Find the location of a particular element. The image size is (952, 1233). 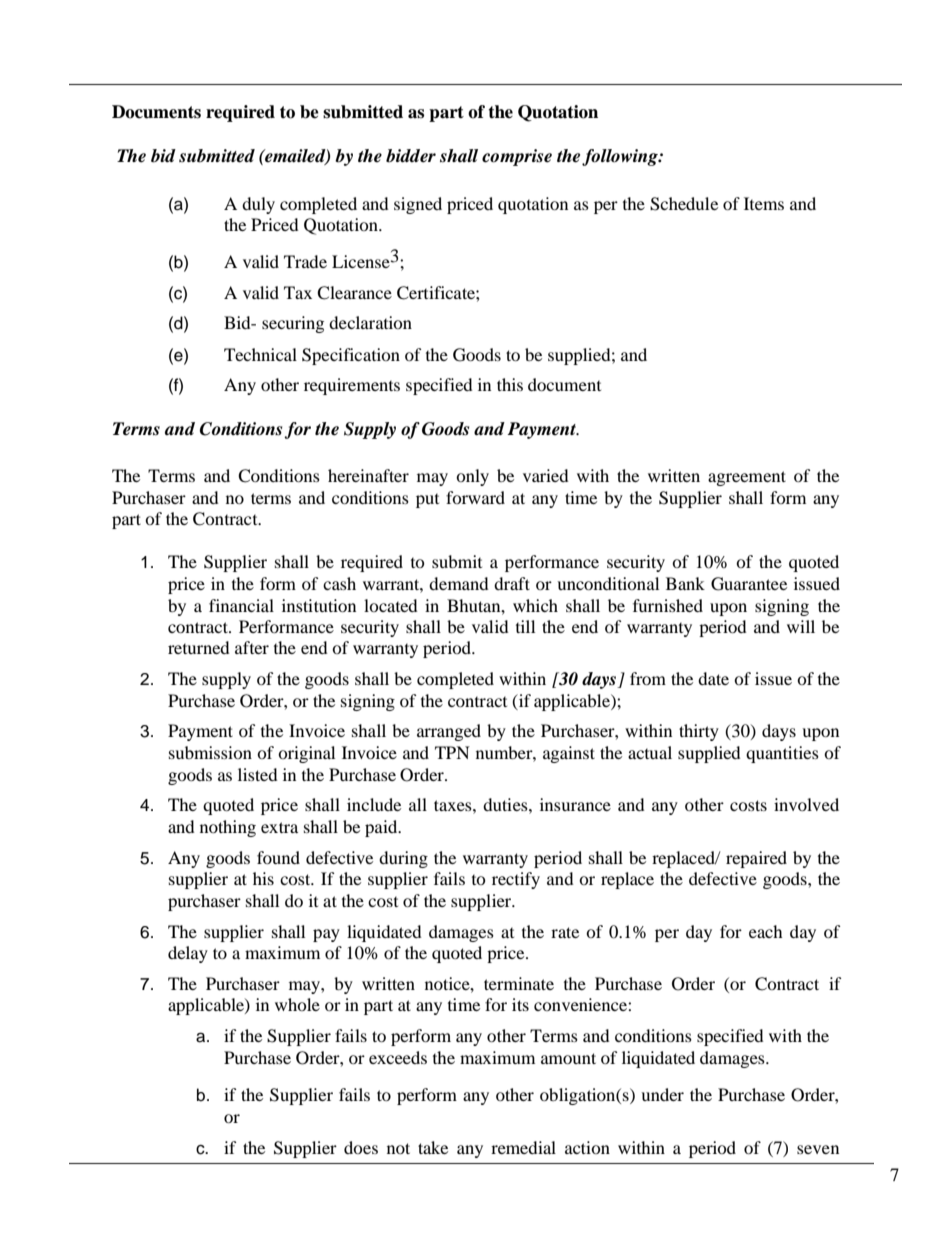

duly is located at coordinates (258, 205).
